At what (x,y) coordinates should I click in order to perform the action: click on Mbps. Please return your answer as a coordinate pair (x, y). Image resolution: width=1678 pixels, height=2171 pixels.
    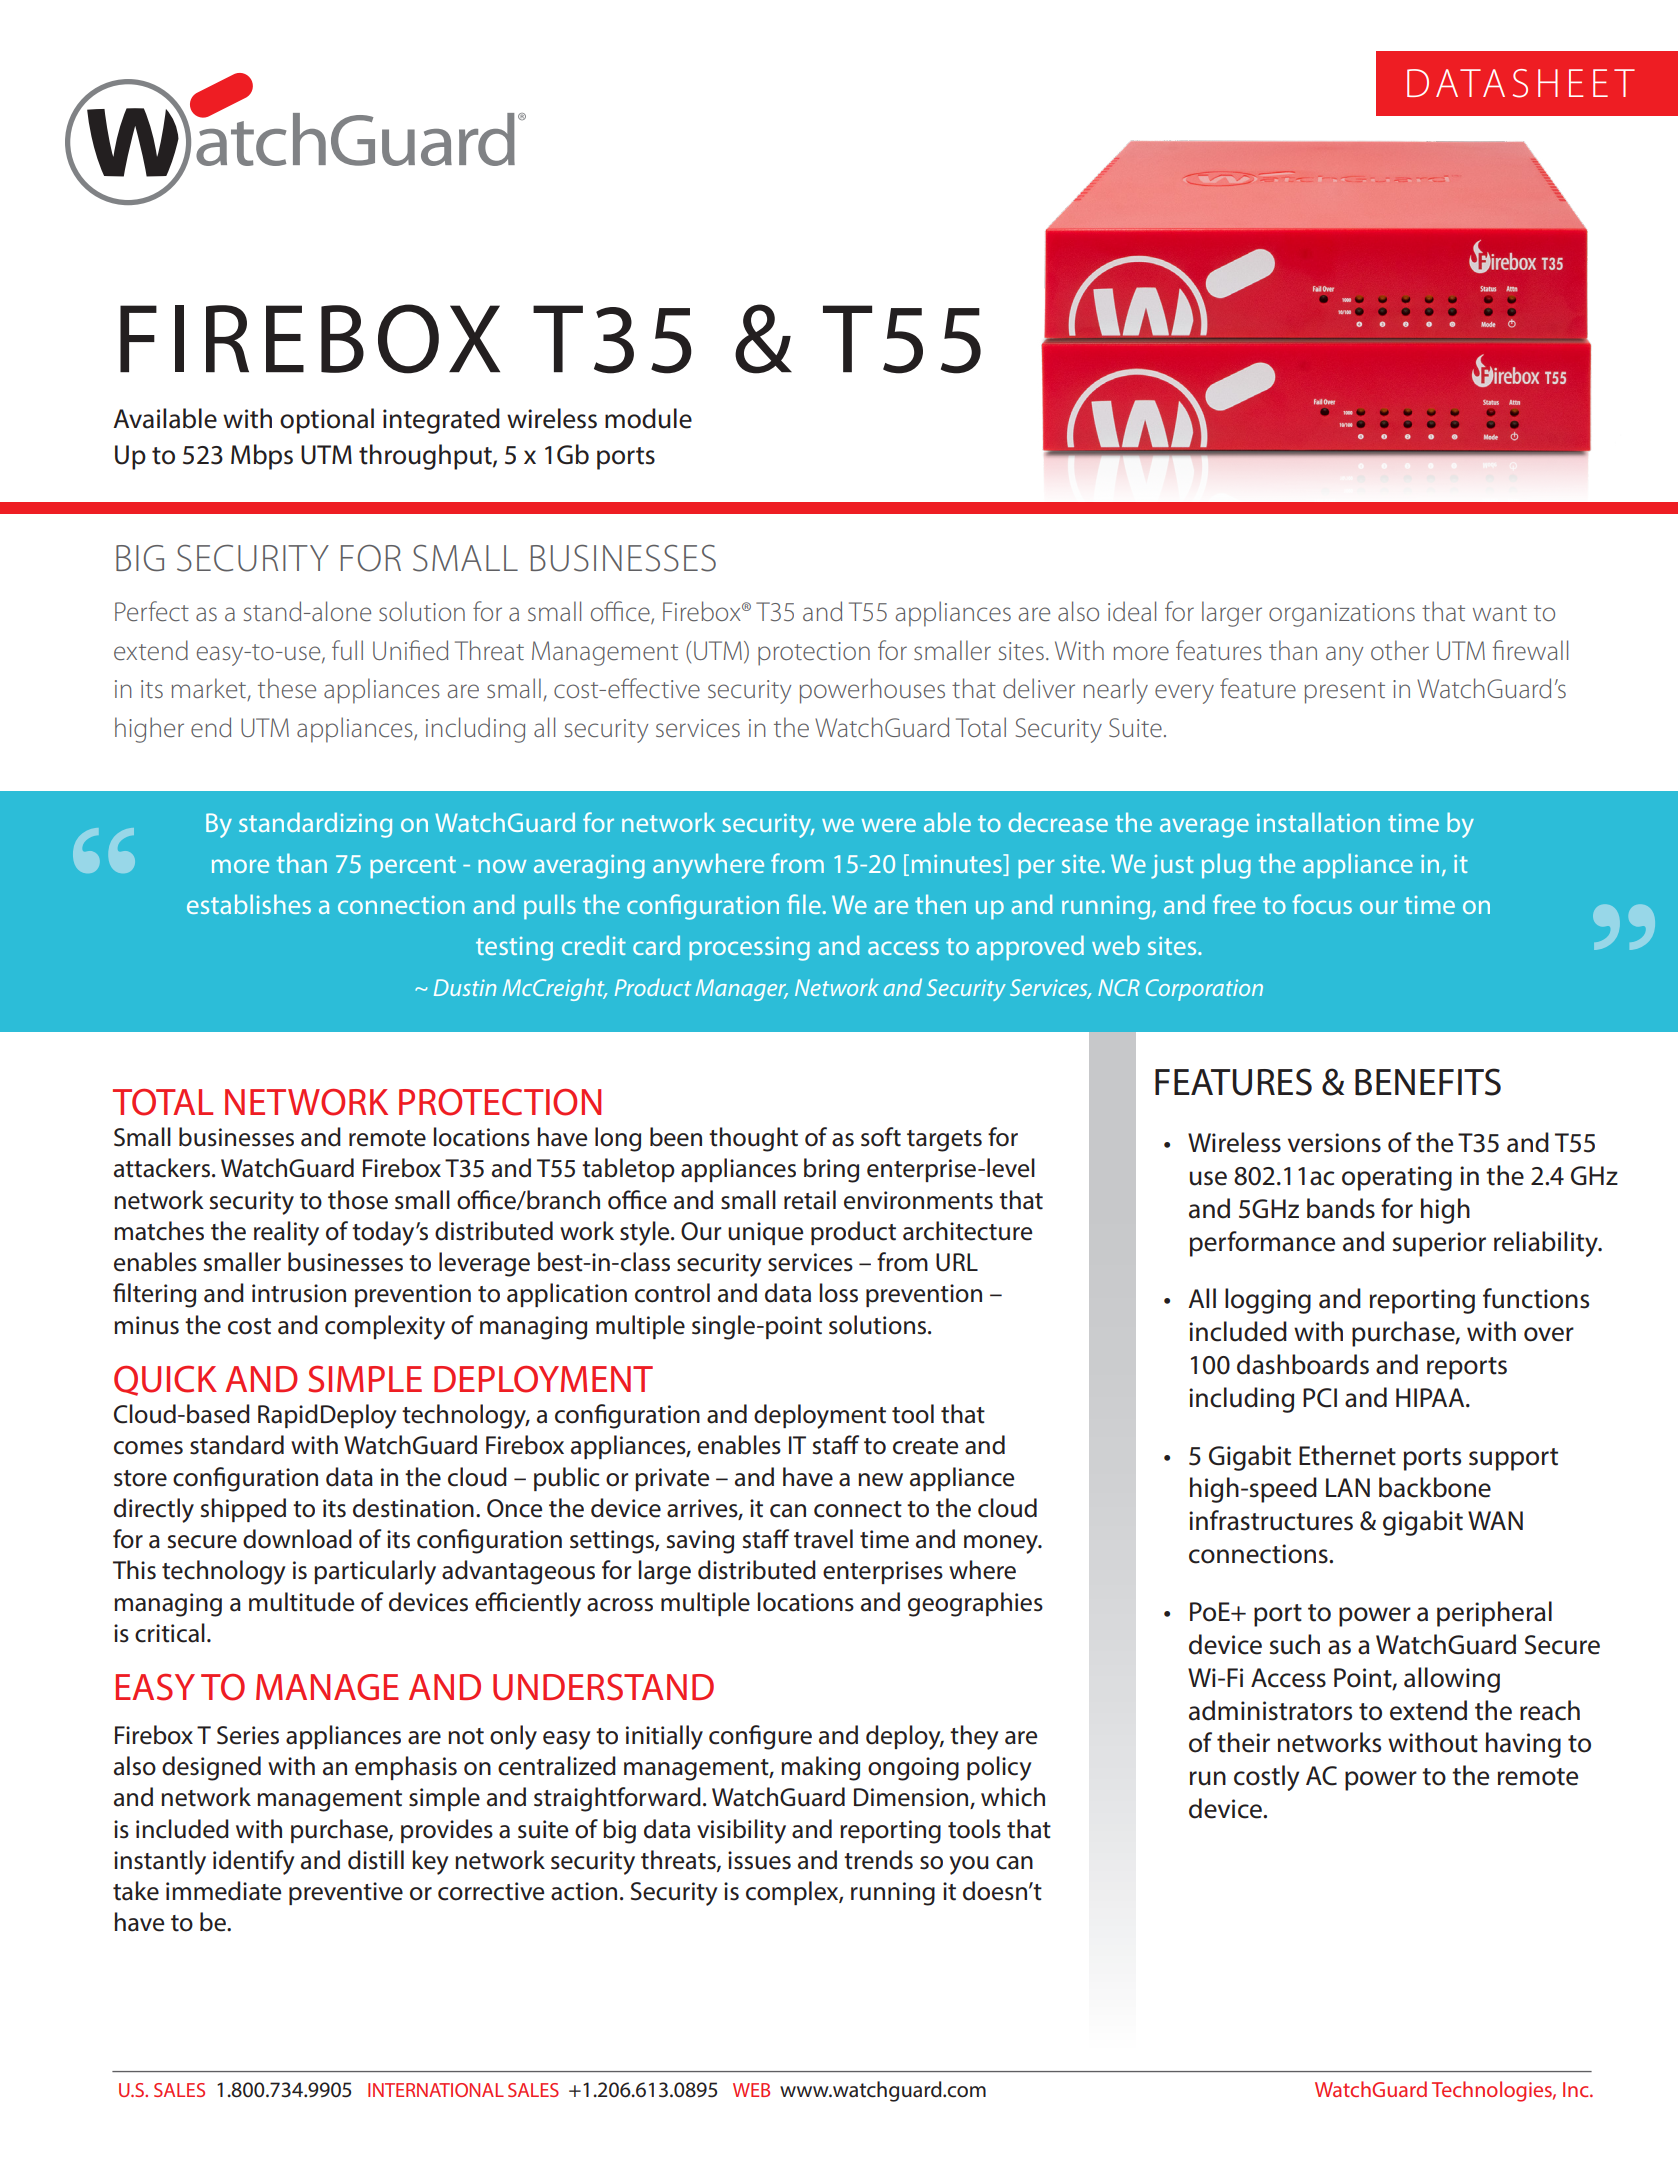
    Looking at the image, I should click on (262, 457).
